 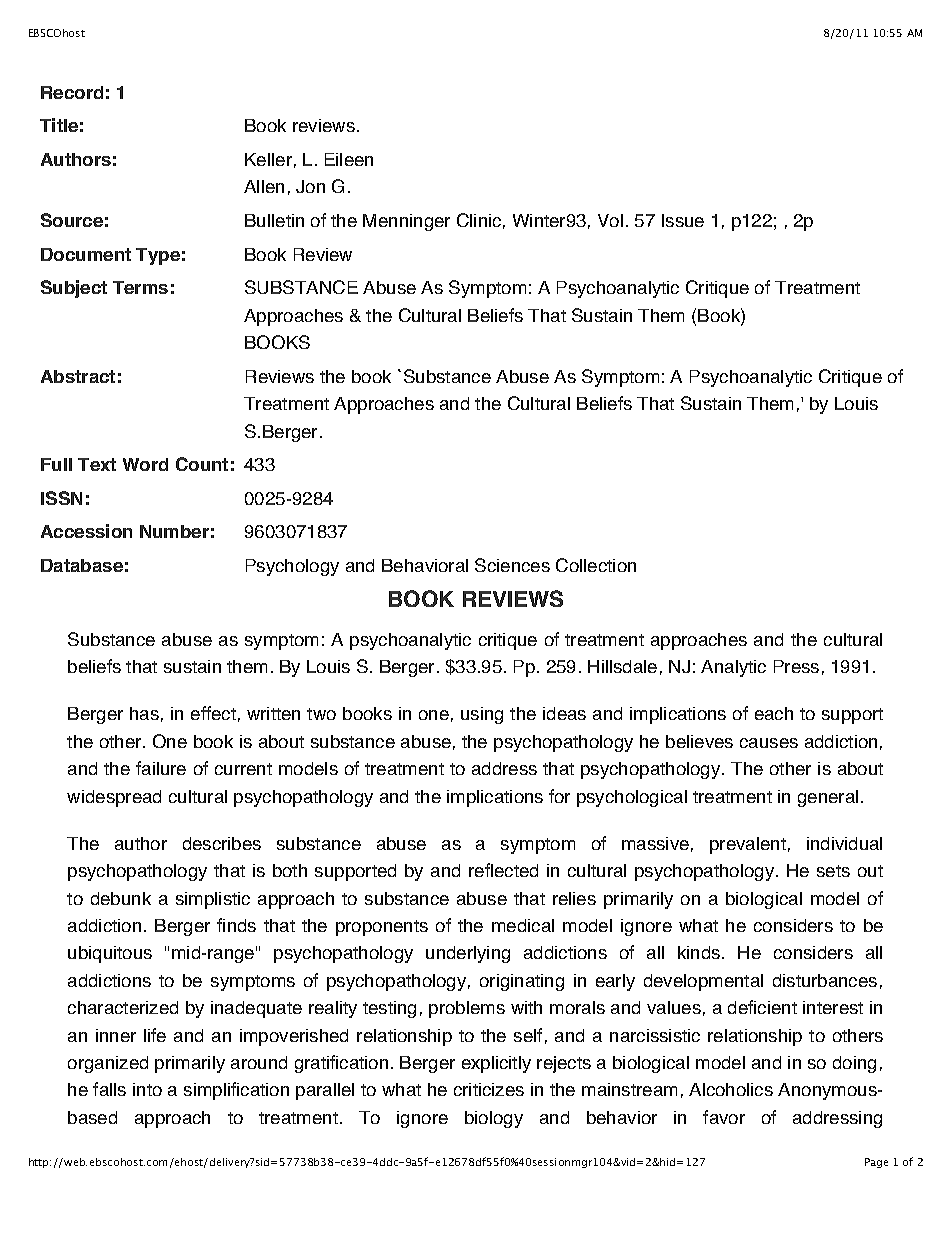 What do you see at coordinates (72, 92) in the screenshot?
I see `Record` at bounding box center [72, 92].
